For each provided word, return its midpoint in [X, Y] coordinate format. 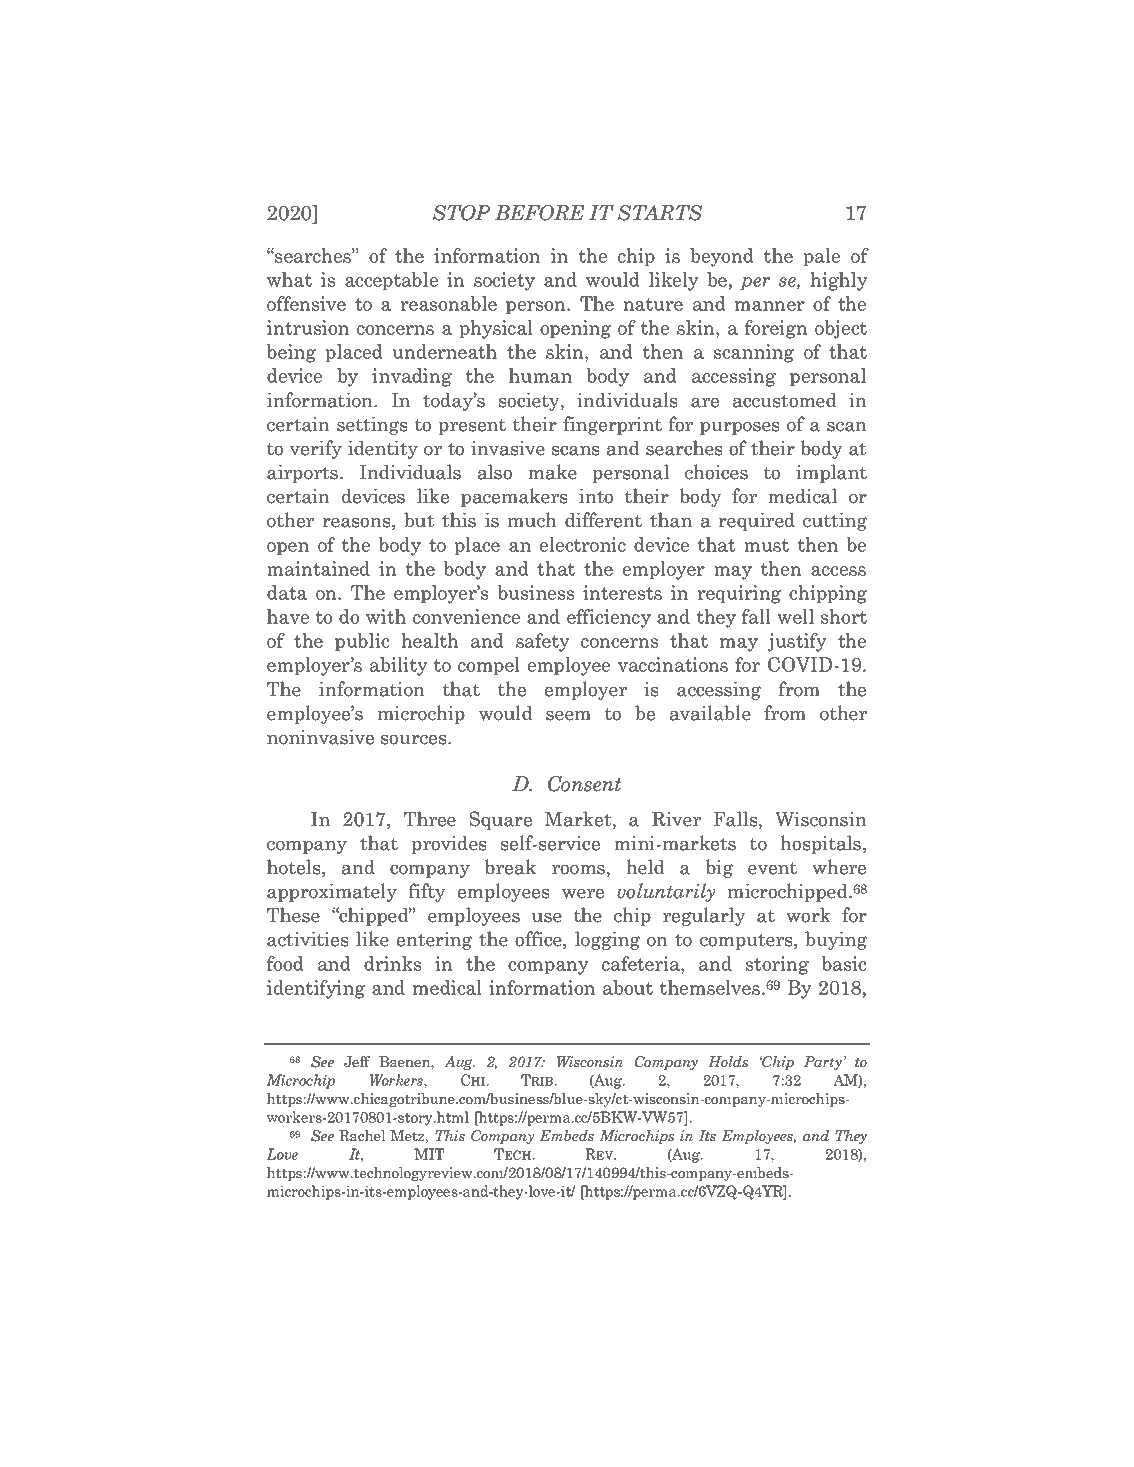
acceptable [391, 281]
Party [823, 1063]
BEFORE [540, 213]
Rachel [362, 1135]
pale [821, 257]
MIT [429, 1154]
